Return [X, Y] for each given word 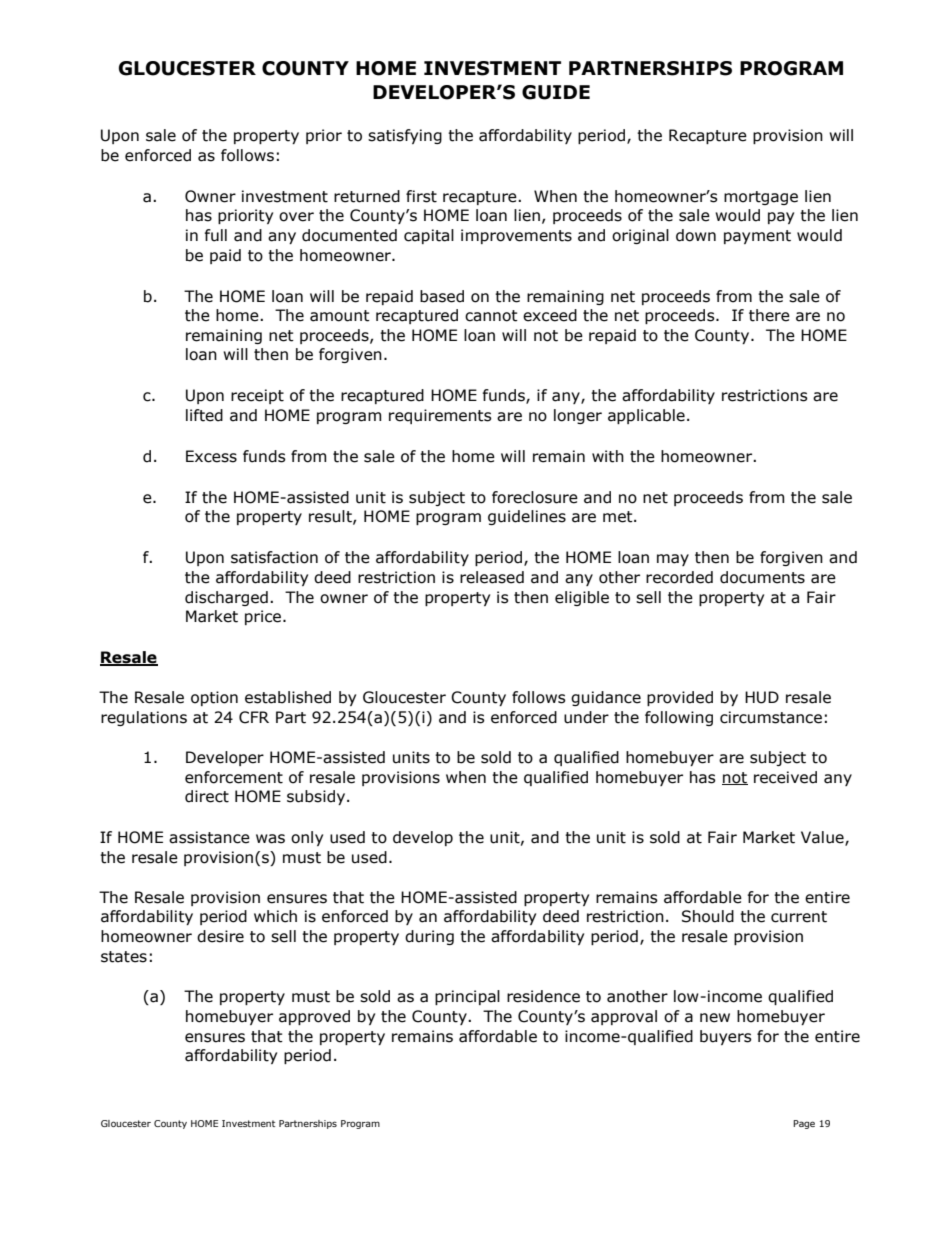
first [421, 196]
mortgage [761, 198]
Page [804, 1124]
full [216, 235]
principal [467, 997]
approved [314, 1017]
